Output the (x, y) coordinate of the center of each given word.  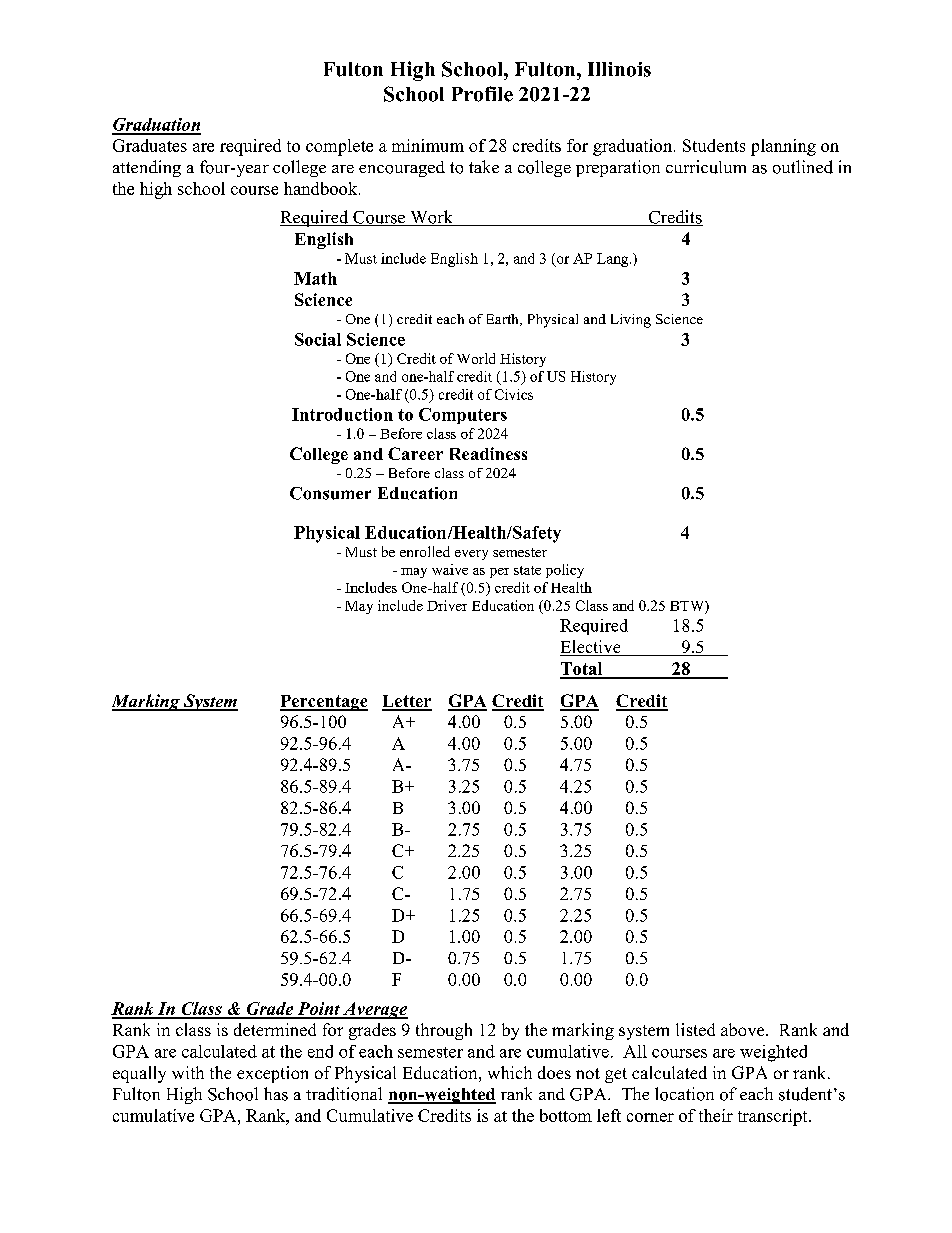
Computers (463, 416)
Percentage (324, 703)
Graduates (150, 145)
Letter (407, 702)
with (188, 1072)
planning (783, 147)
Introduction (342, 414)
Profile (482, 94)
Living (631, 321)
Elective (591, 648)
